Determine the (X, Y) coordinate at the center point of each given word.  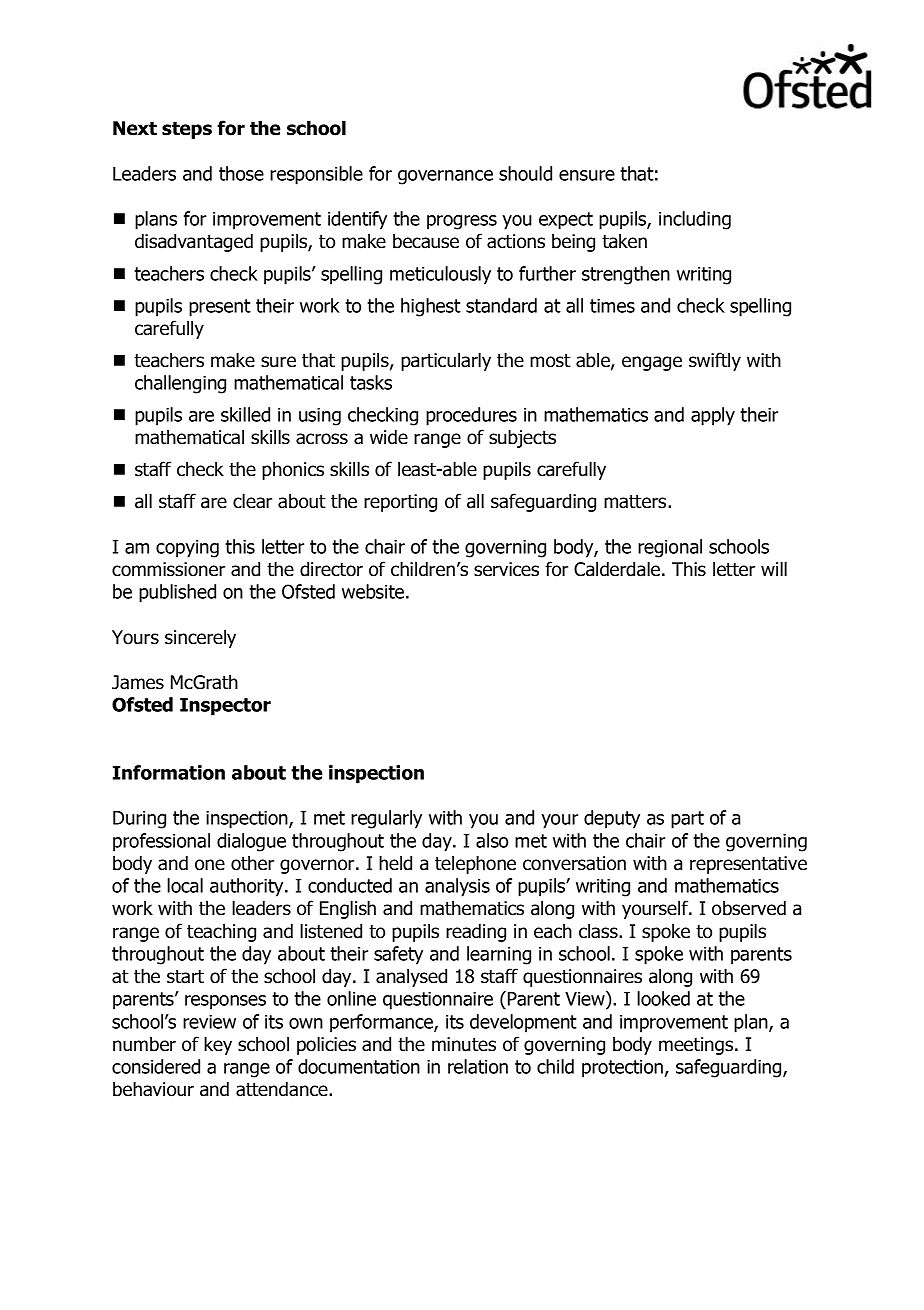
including (695, 220)
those (241, 173)
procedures (471, 416)
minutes (464, 1044)
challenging (180, 384)
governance (445, 177)
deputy (612, 819)
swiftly (715, 361)
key (218, 1045)
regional (670, 548)
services (506, 569)
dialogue (251, 842)
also (492, 840)
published (177, 593)
